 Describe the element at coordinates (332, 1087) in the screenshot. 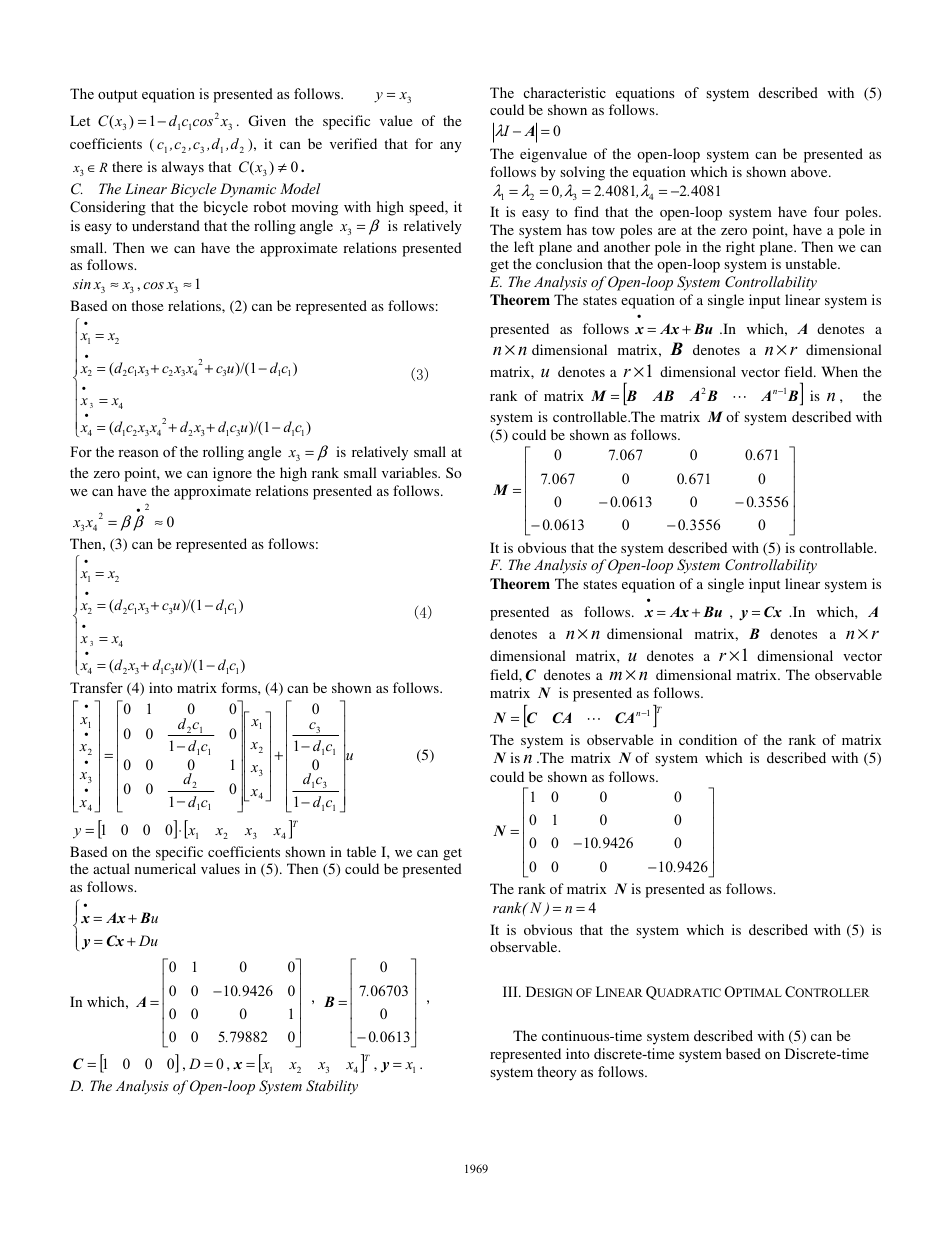

I see `Stability` at that location.
